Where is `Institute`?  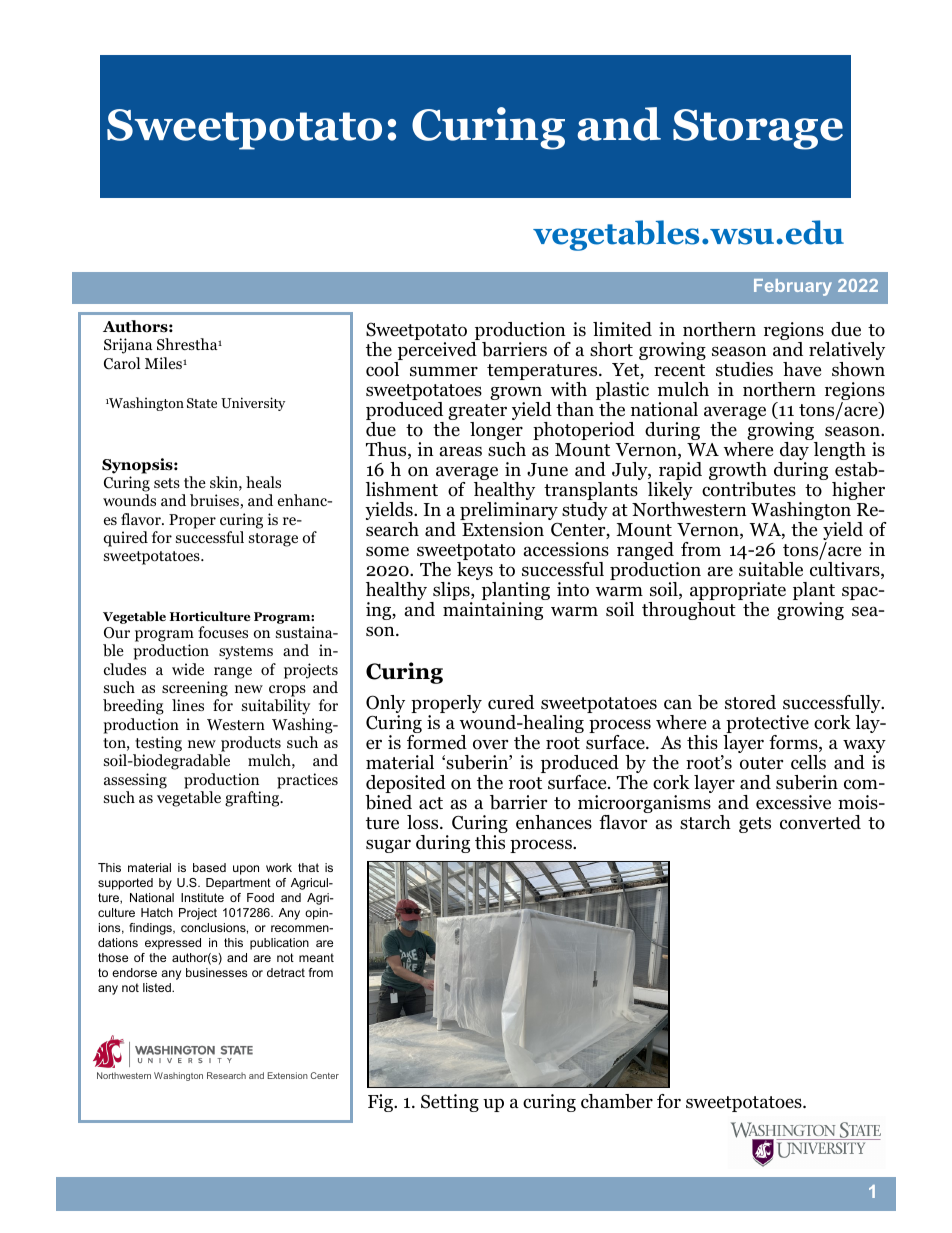
Institute is located at coordinates (202, 897).
